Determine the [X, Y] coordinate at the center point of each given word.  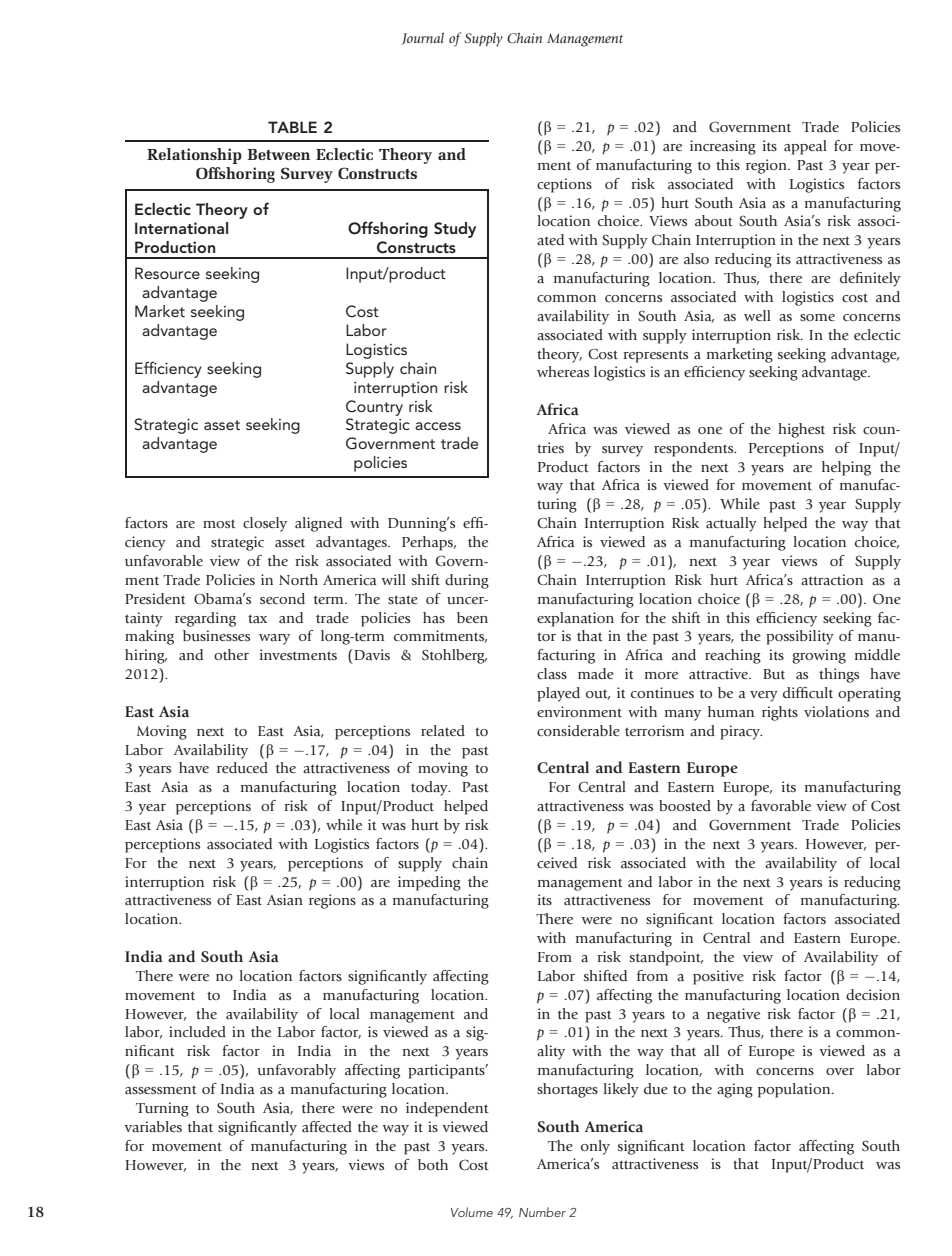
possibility [800, 637]
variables [153, 1126]
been [472, 617]
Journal [423, 38]
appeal [805, 147]
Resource [167, 273]
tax [257, 618]
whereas [563, 371]
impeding [429, 883]
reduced [242, 767]
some [817, 317]
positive [718, 977]
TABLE [292, 127]
